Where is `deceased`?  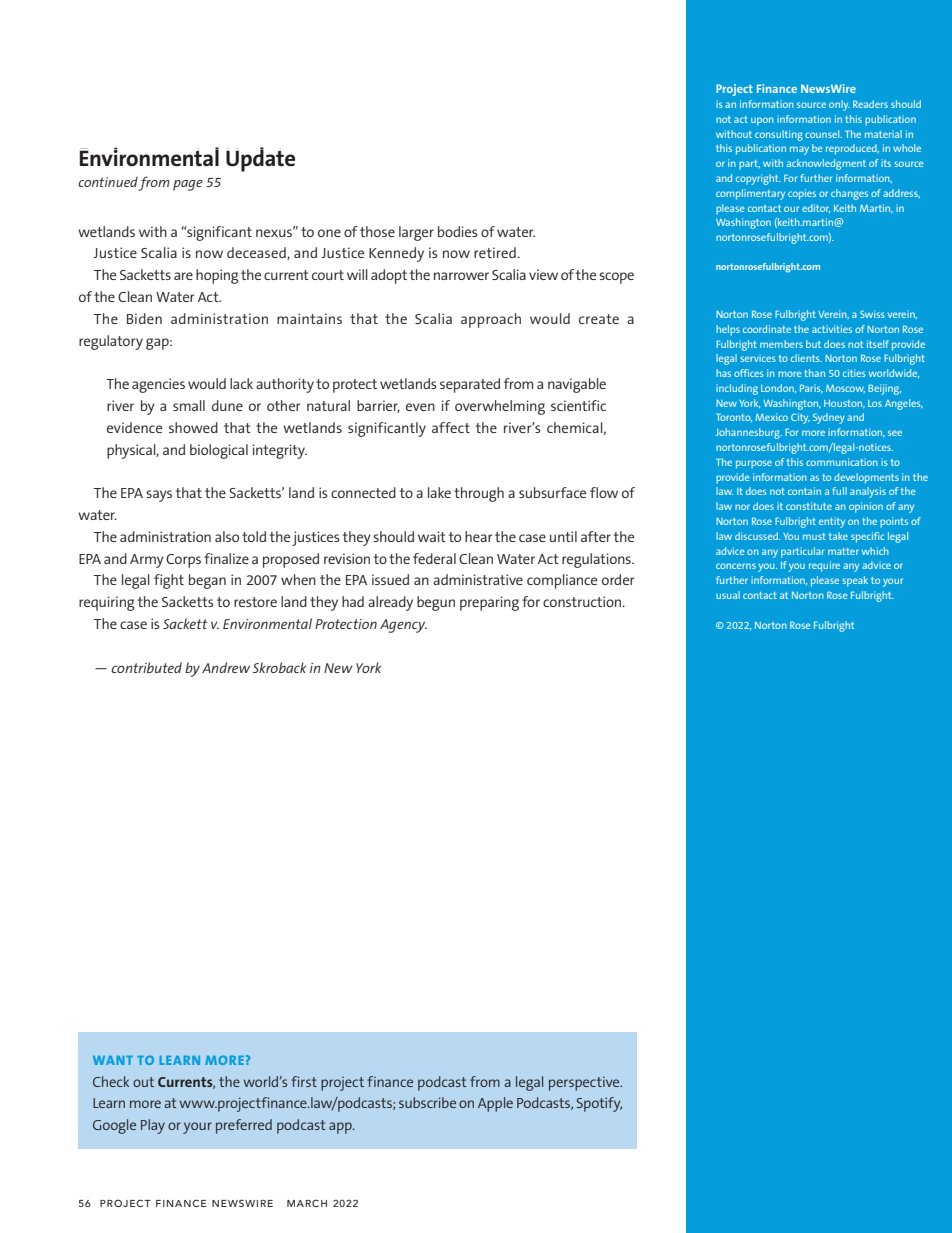 deceased is located at coordinates (257, 253).
